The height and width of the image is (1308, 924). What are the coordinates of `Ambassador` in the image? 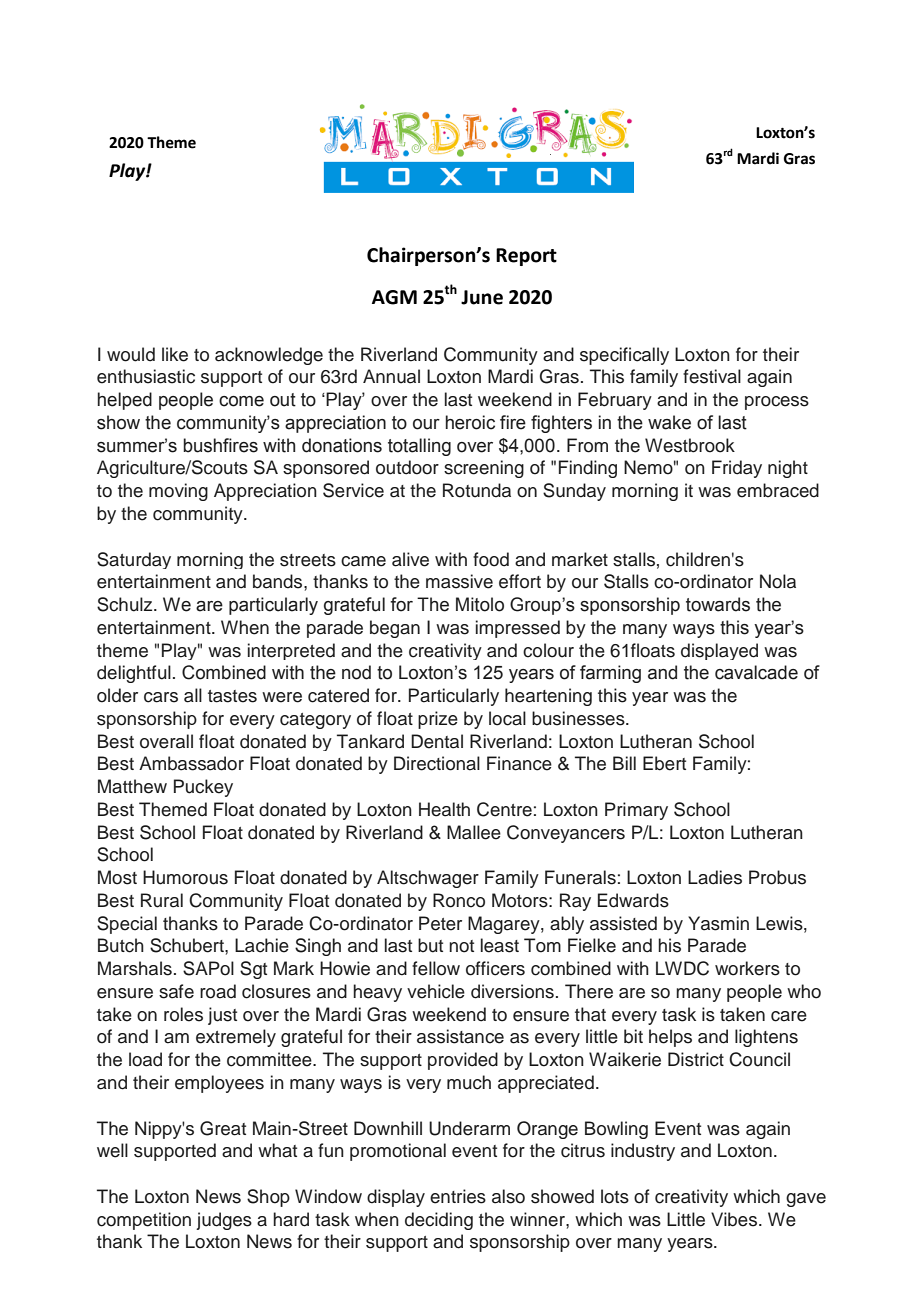 It's located at (191, 763).
